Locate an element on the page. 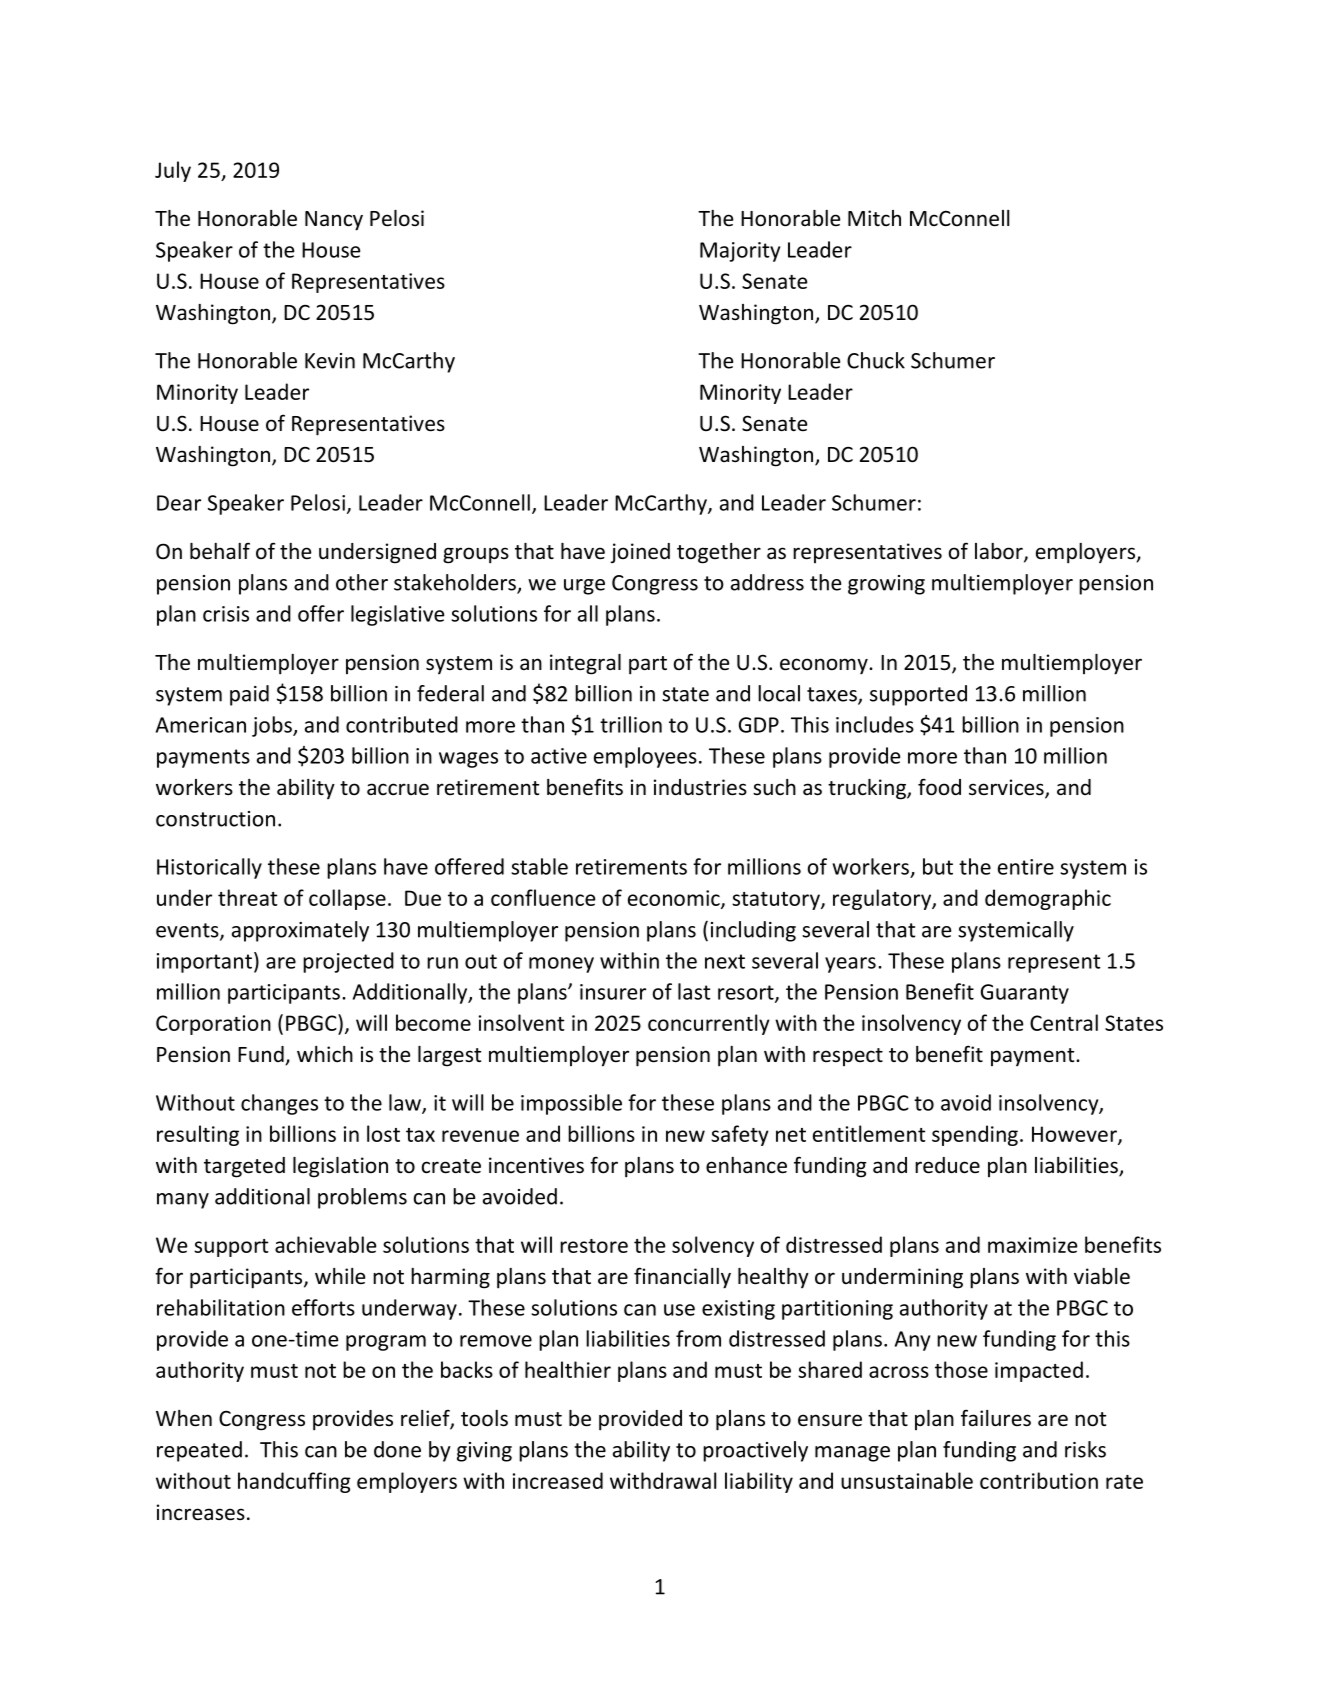  increased is located at coordinates (558, 1480).
